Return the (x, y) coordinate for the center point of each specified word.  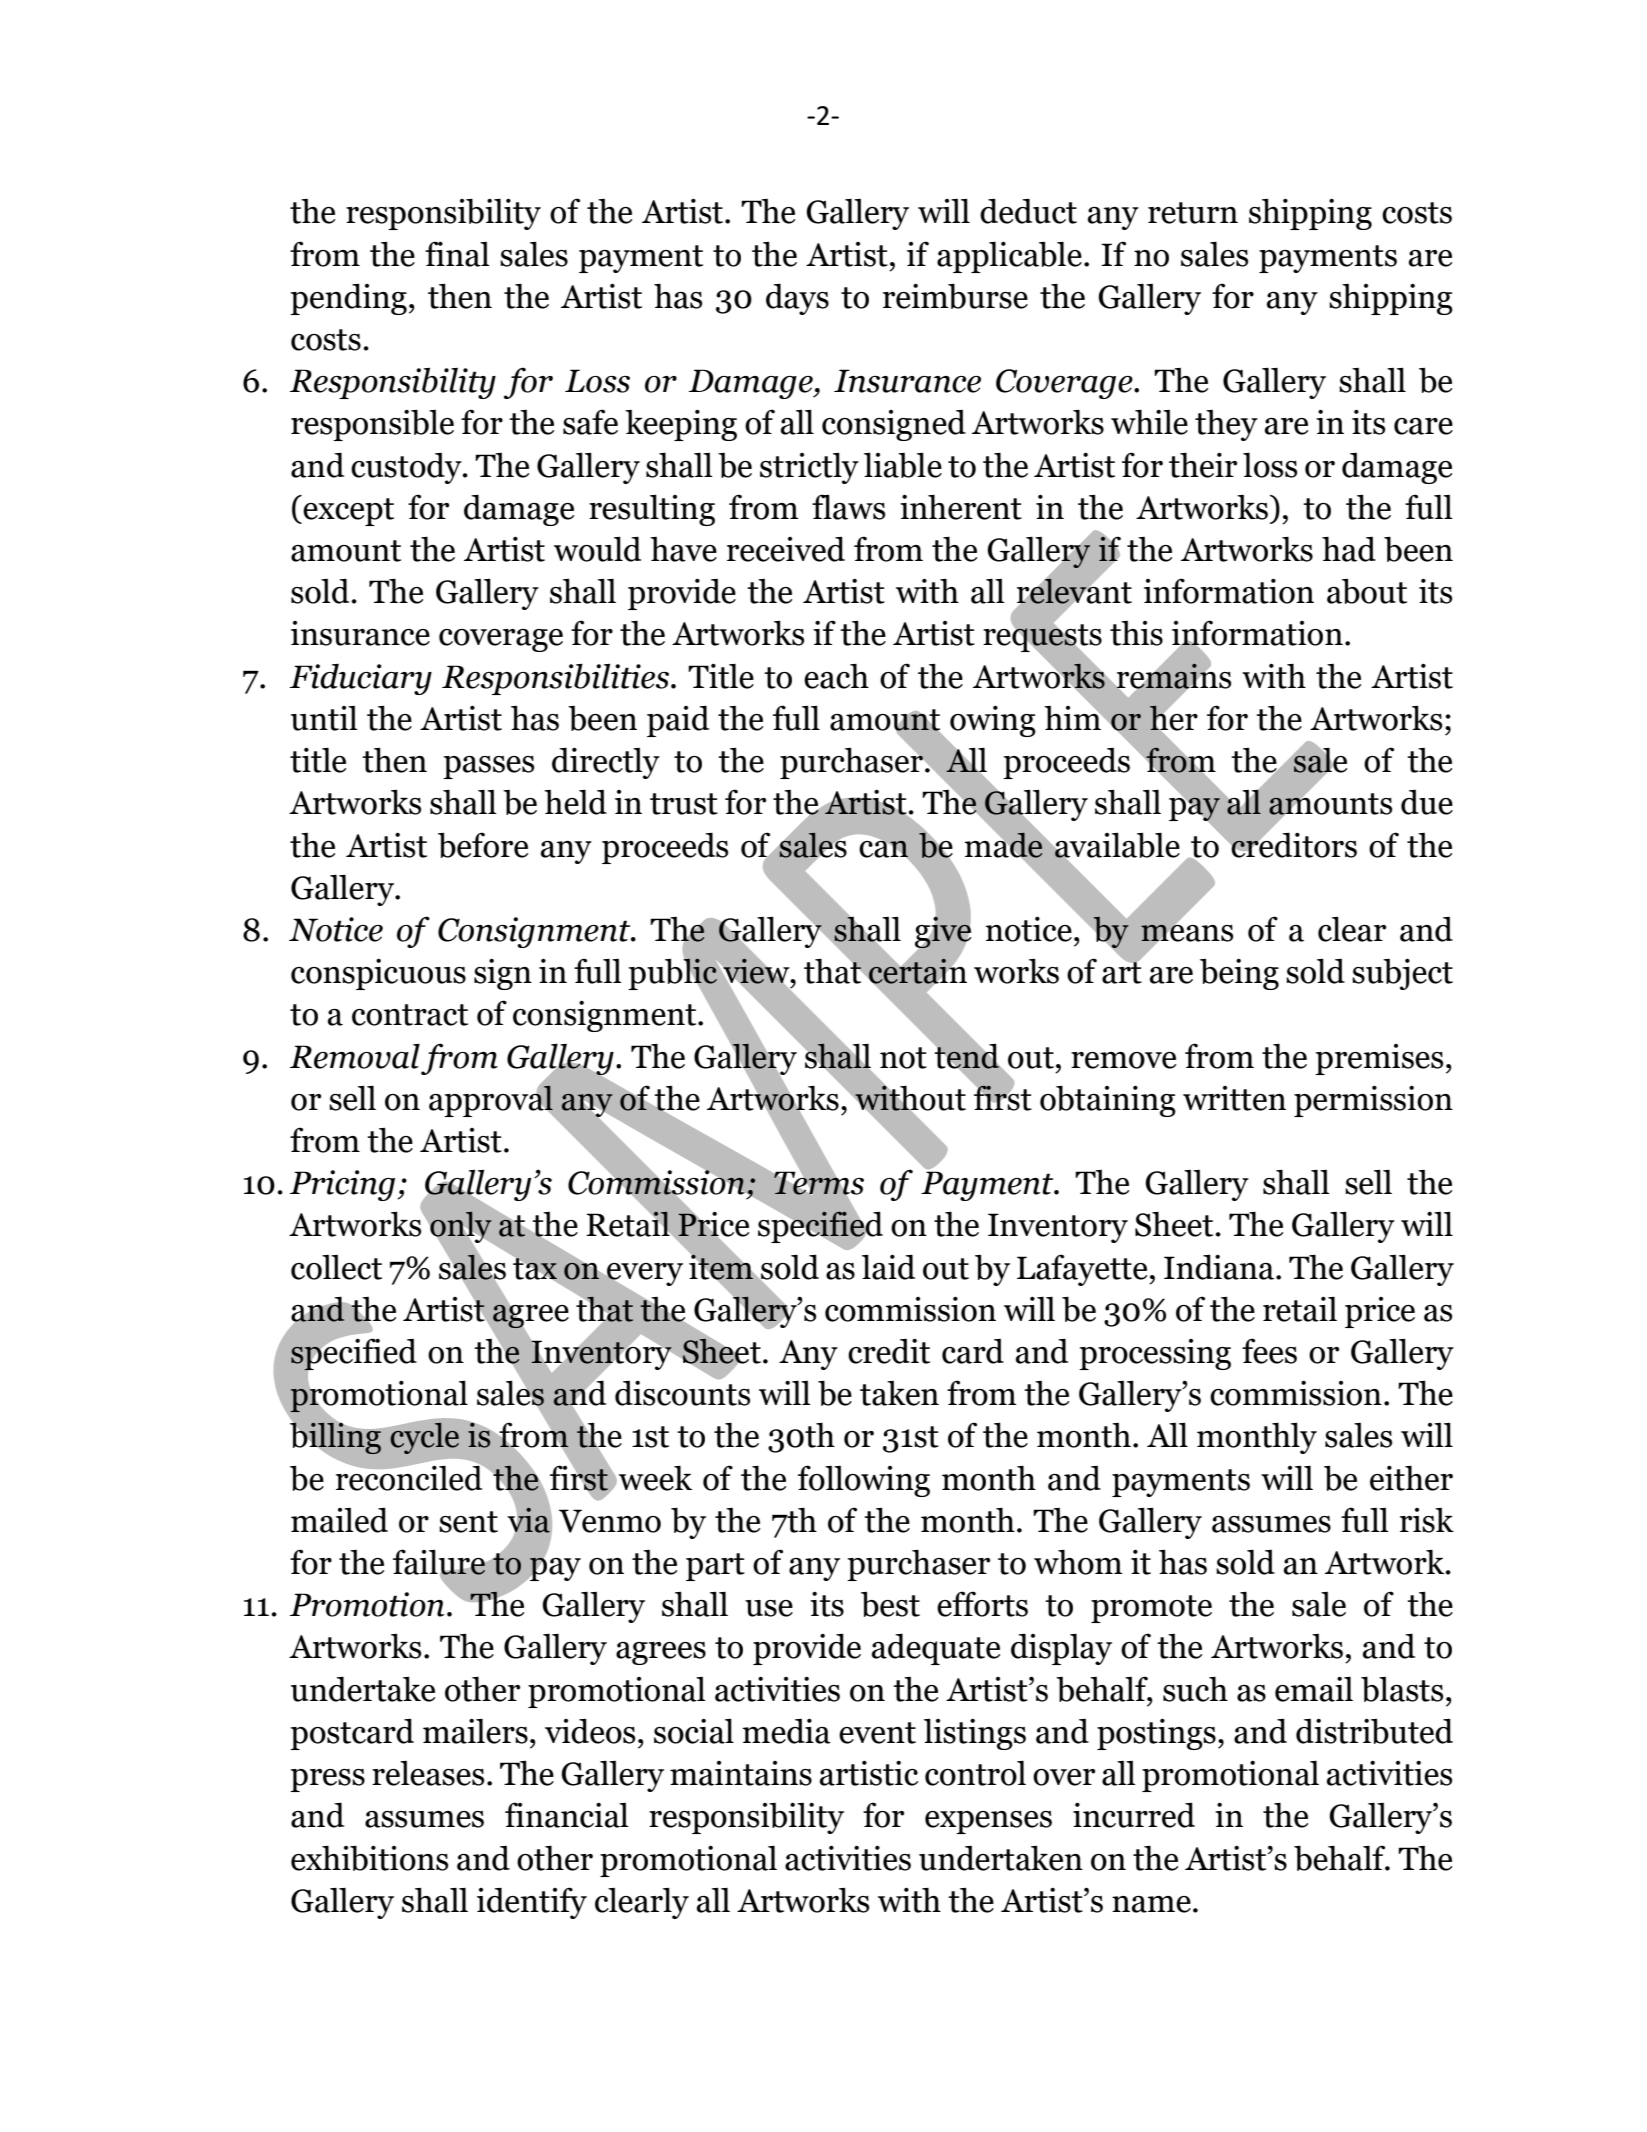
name (1151, 1904)
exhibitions (369, 1858)
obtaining (1108, 1101)
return (1193, 213)
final (457, 254)
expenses (988, 1822)
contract (410, 1015)
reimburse (955, 296)
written (1234, 1098)
